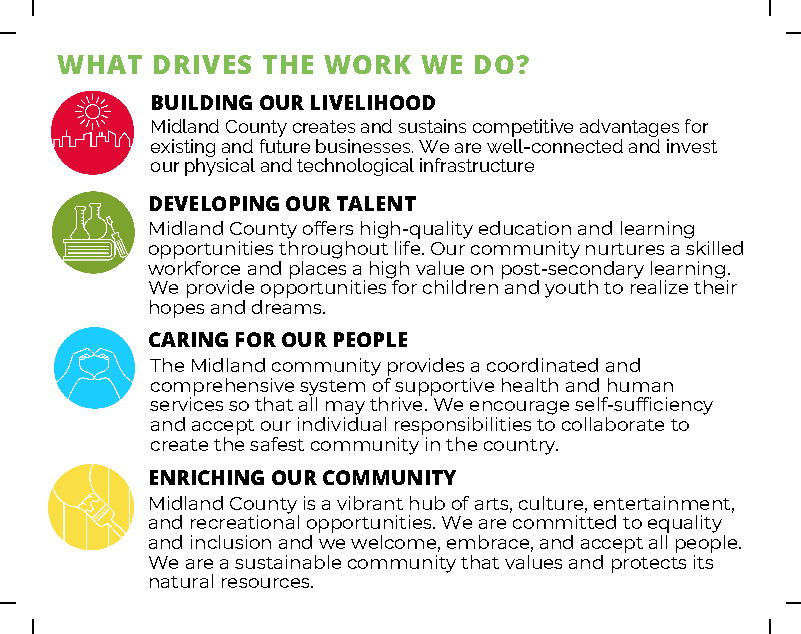 Image resolution: width=801 pixels, height=634 pixels. Describe the element at coordinates (488, 542) in the screenshot. I see `embrace` at that location.
